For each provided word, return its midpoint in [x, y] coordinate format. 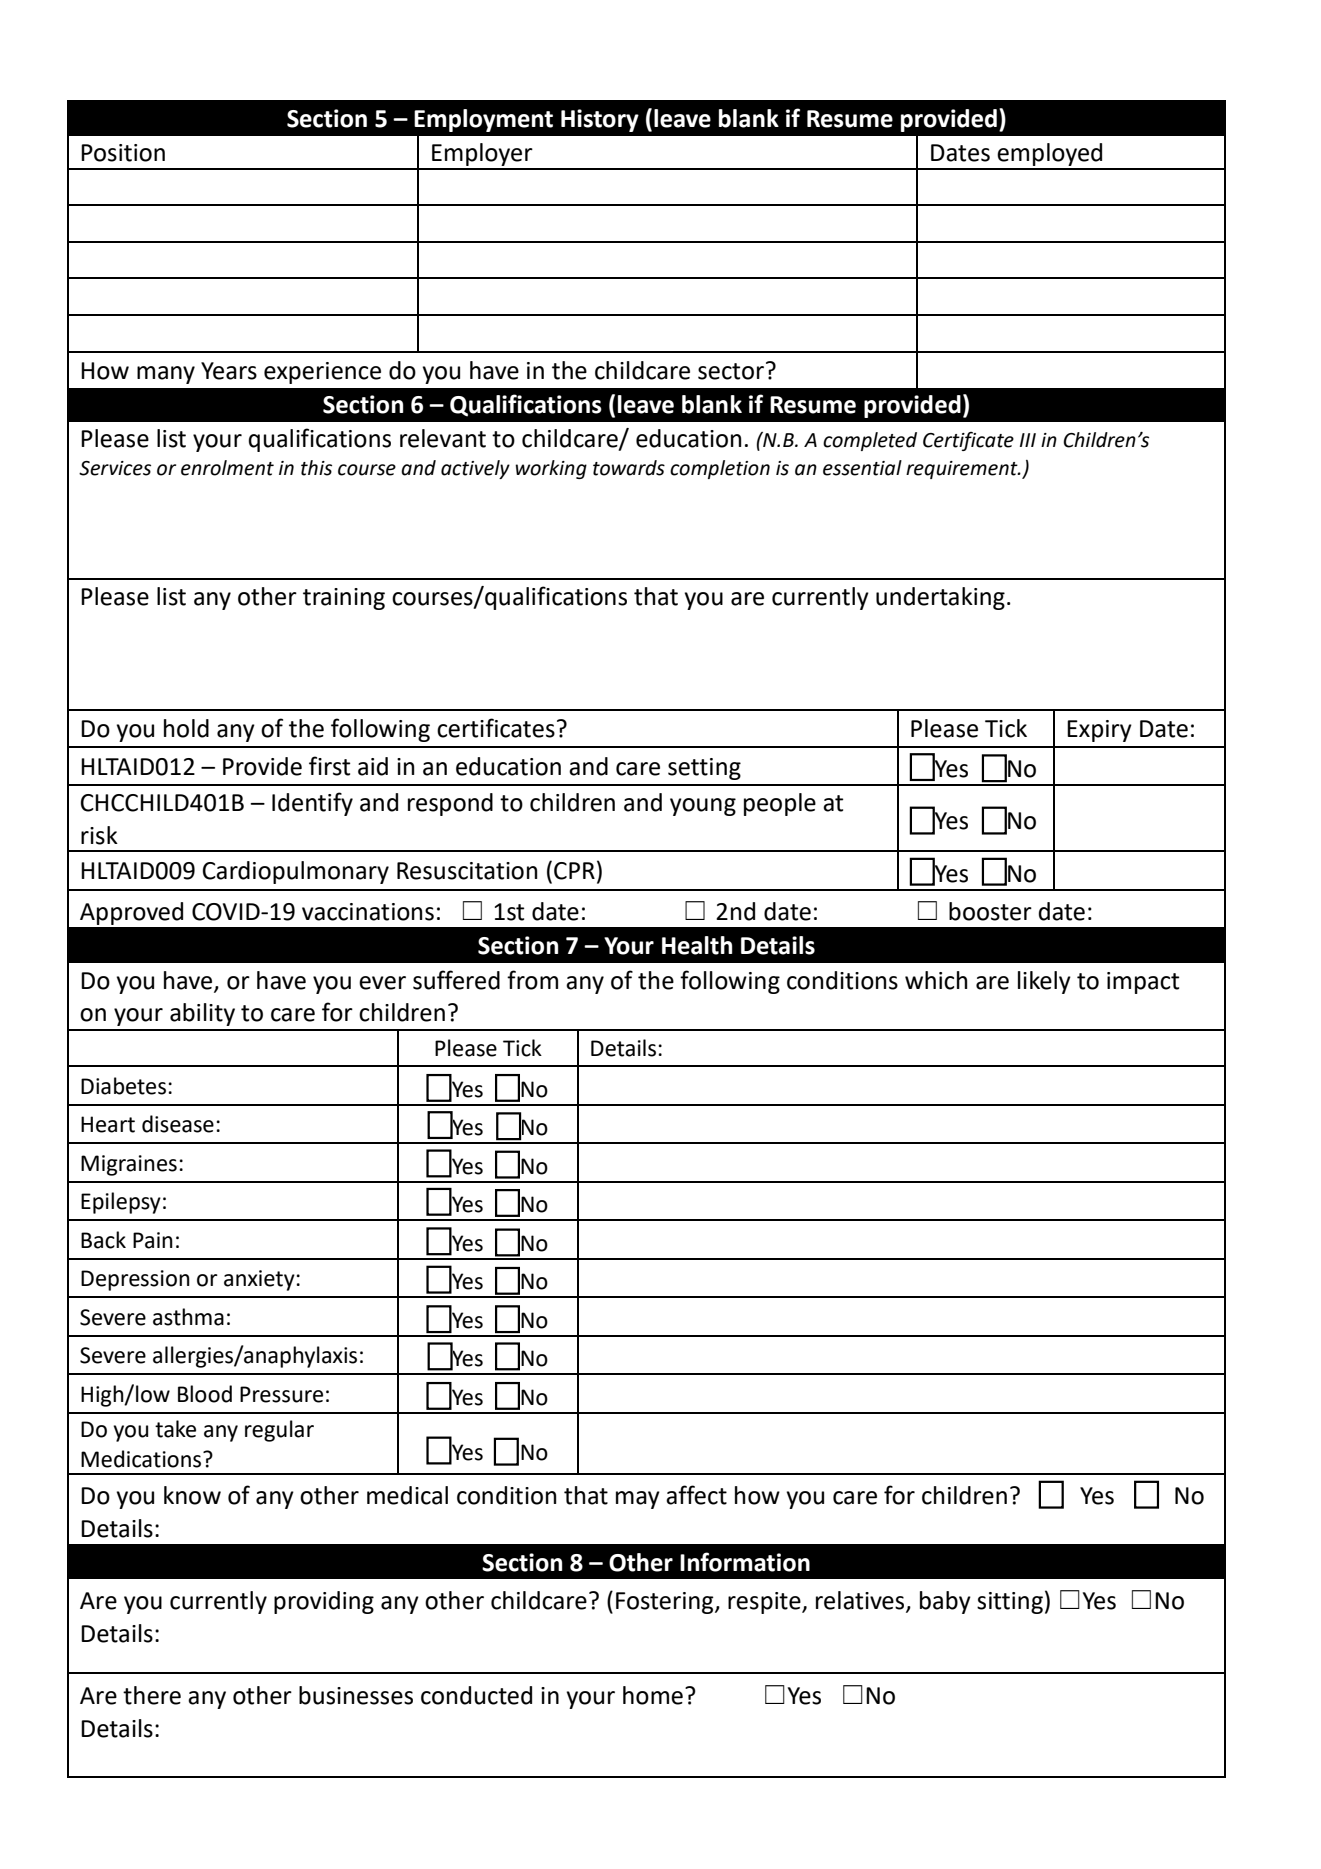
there [152, 1695]
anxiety [260, 1280]
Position [123, 153]
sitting [1010, 1603]
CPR [574, 871]
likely [1044, 982]
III [1028, 440]
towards [629, 468]
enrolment [227, 468]
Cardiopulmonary [296, 872]
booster [990, 911]
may [638, 1500]
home [653, 1695]
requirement [963, 470]
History [600, 120]
